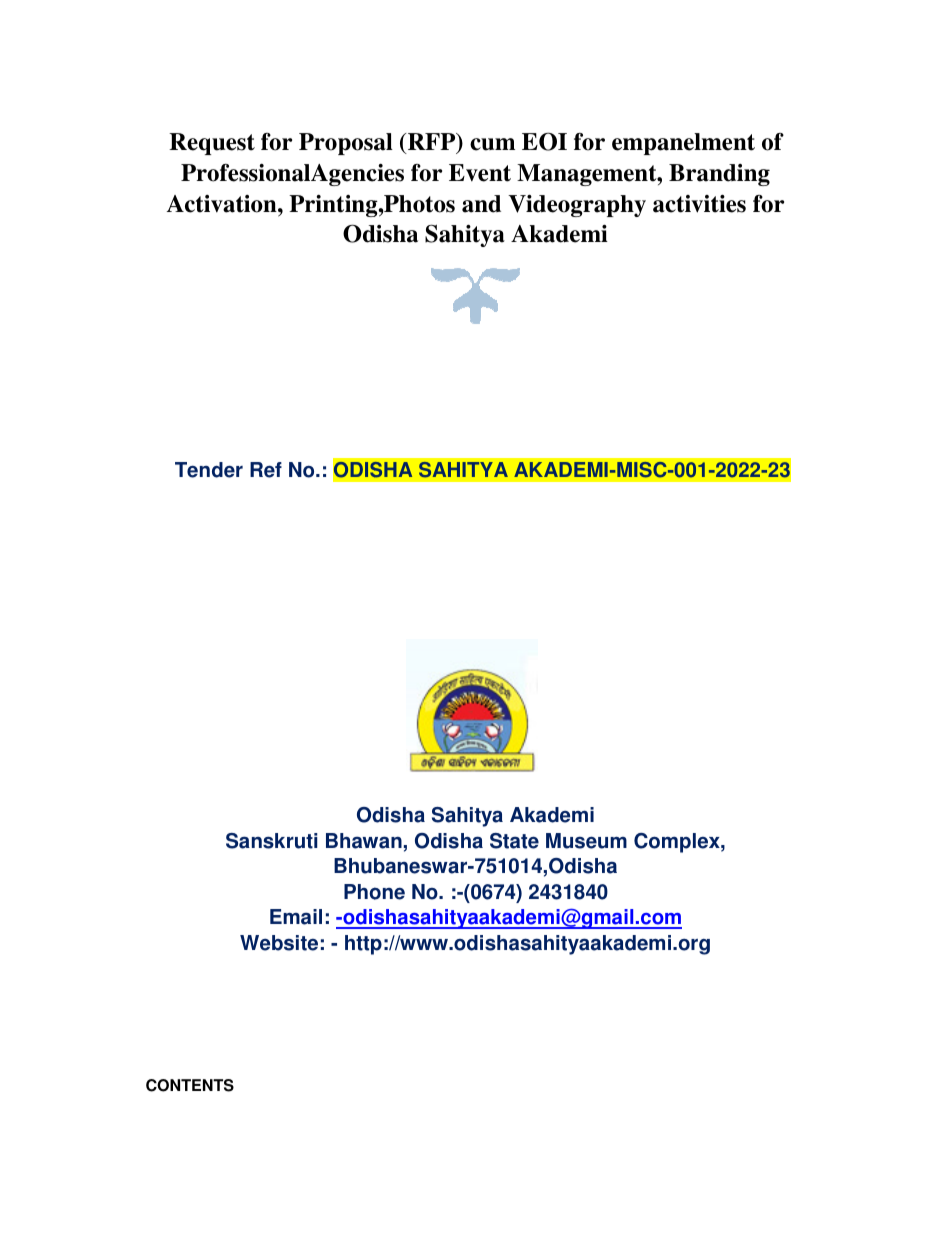 This screenshot has height=1233, width=952. What do you see at coordinates (266, 470) in the screenshot?
I see `Ref` at bounding box center [266, 470].
